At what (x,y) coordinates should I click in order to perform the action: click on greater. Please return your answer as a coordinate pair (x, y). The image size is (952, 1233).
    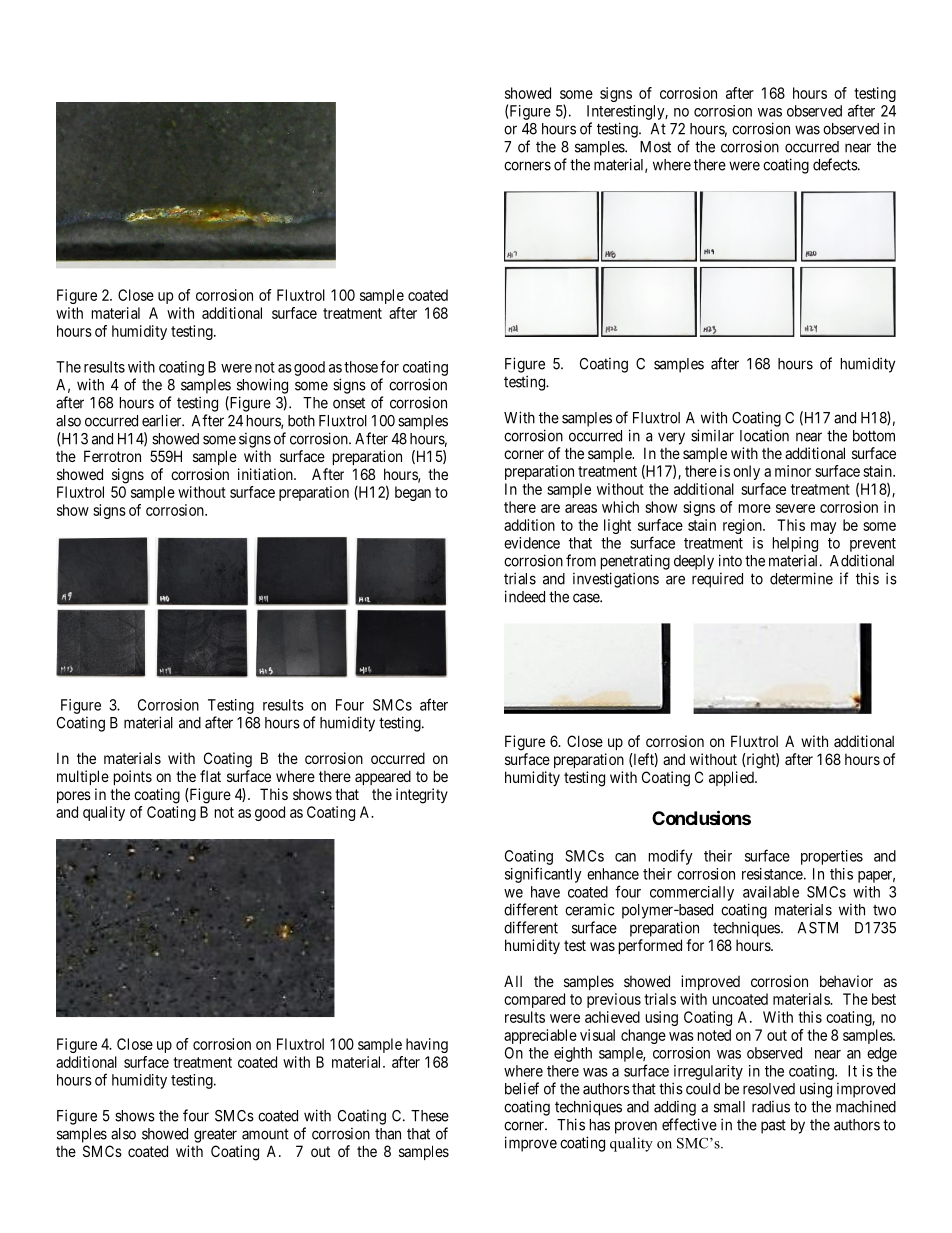
    Looking at the image, I should click on (215, 1135).
